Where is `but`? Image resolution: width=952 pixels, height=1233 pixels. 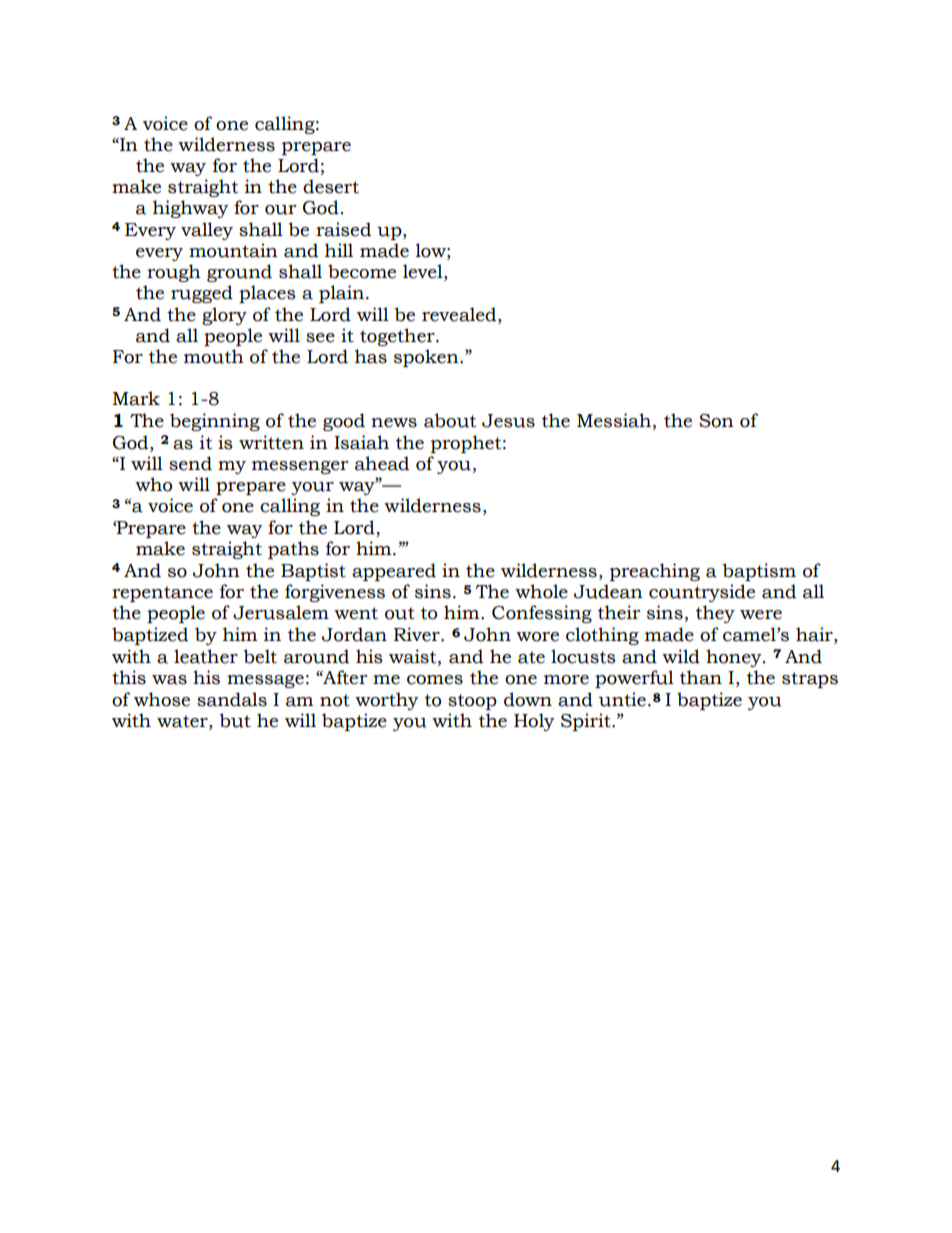 but is located at coordinates (235, 720).
